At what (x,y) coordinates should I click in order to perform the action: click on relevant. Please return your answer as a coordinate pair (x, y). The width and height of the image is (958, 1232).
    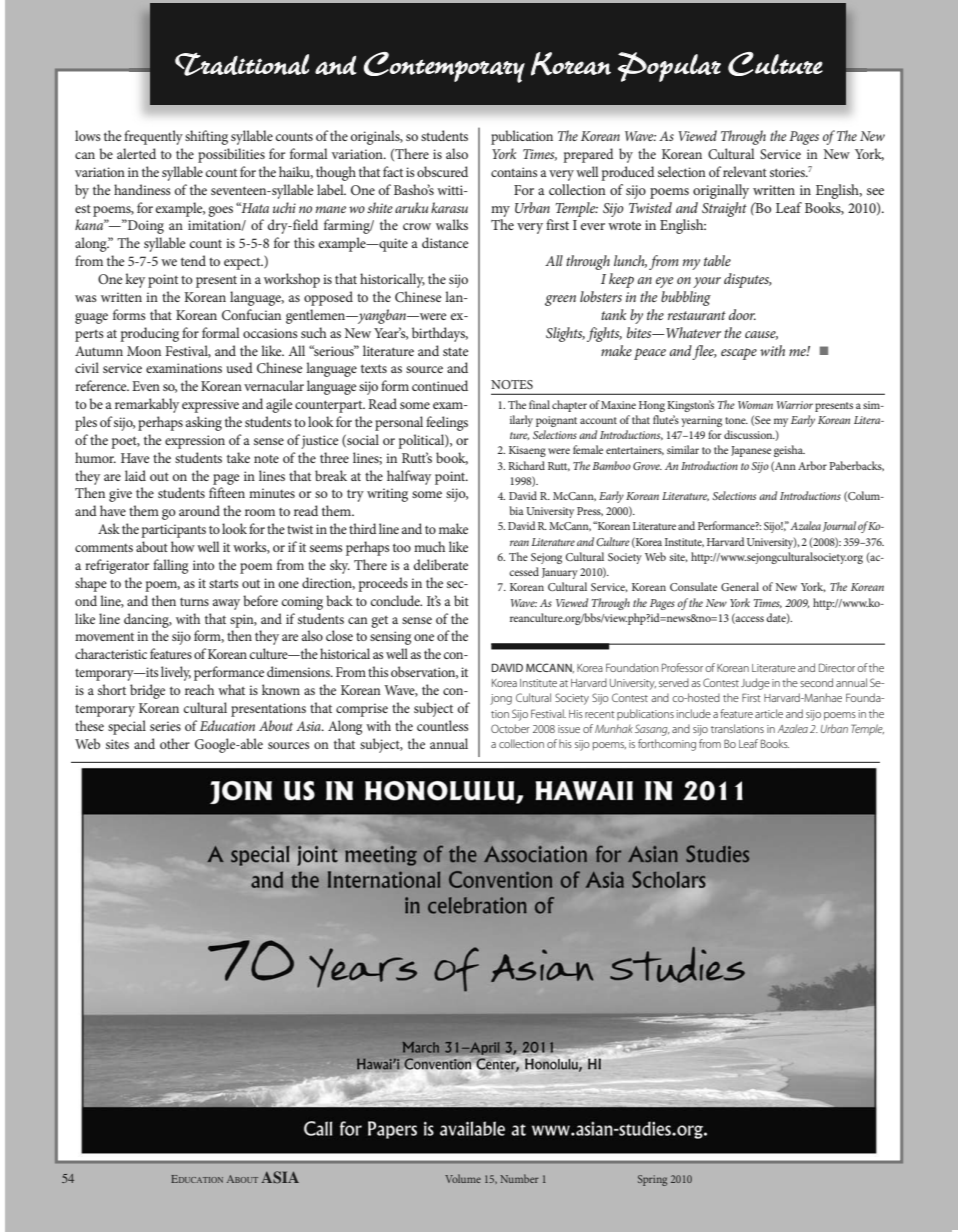
    Looking at the image, I should click on (745, 171).
